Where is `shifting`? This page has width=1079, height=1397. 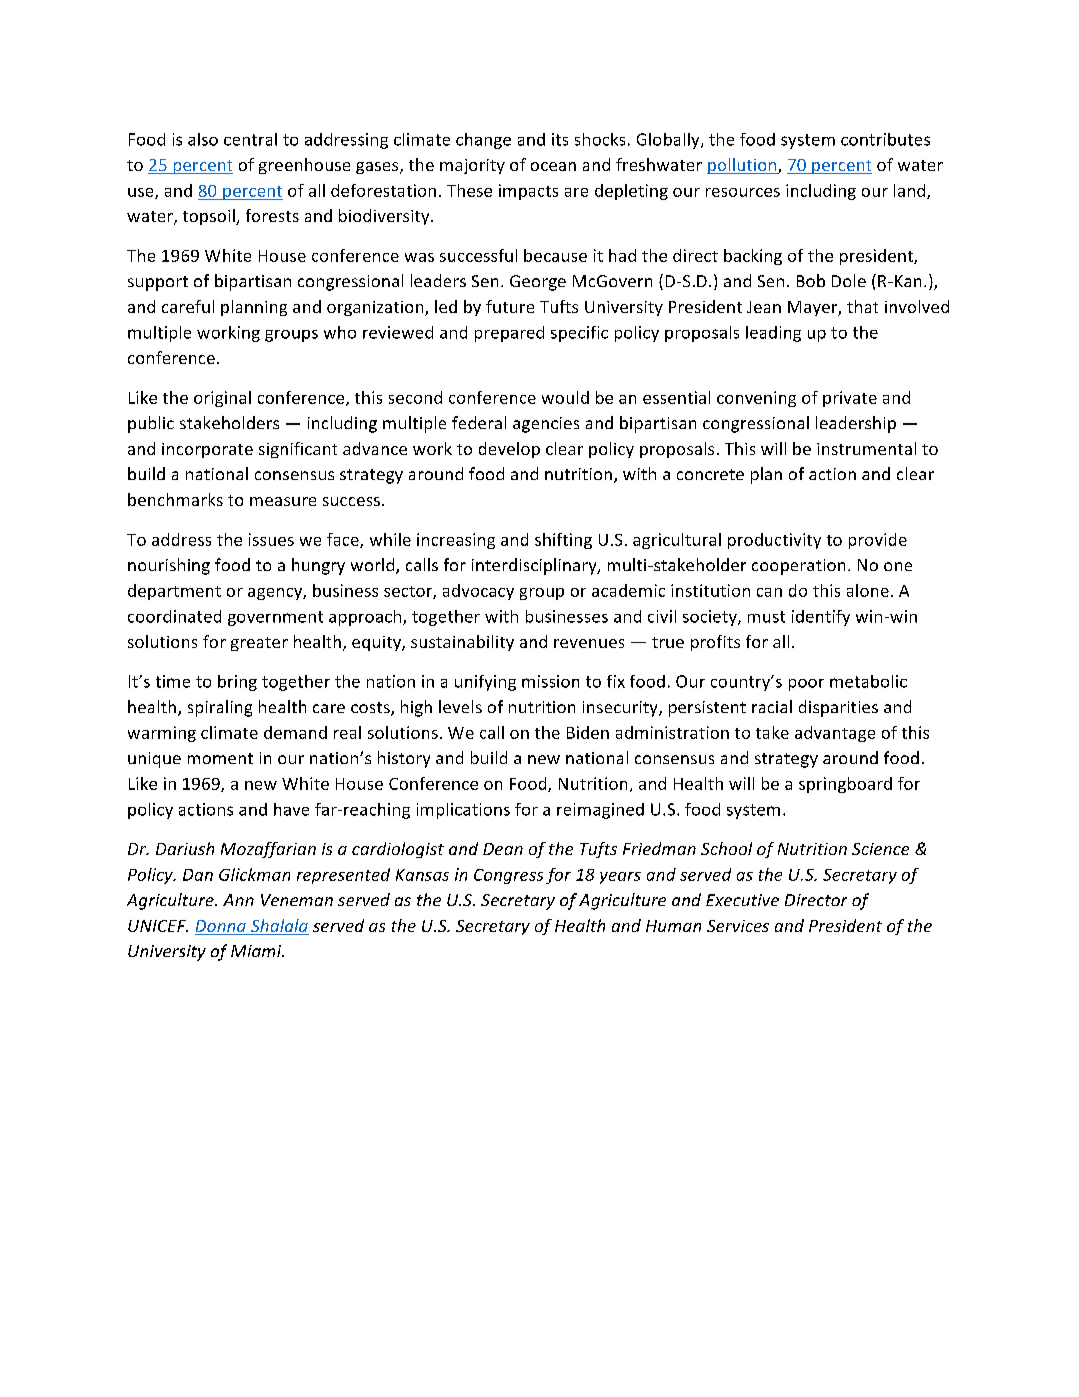
shifting is located at coordinates (563, 541).
